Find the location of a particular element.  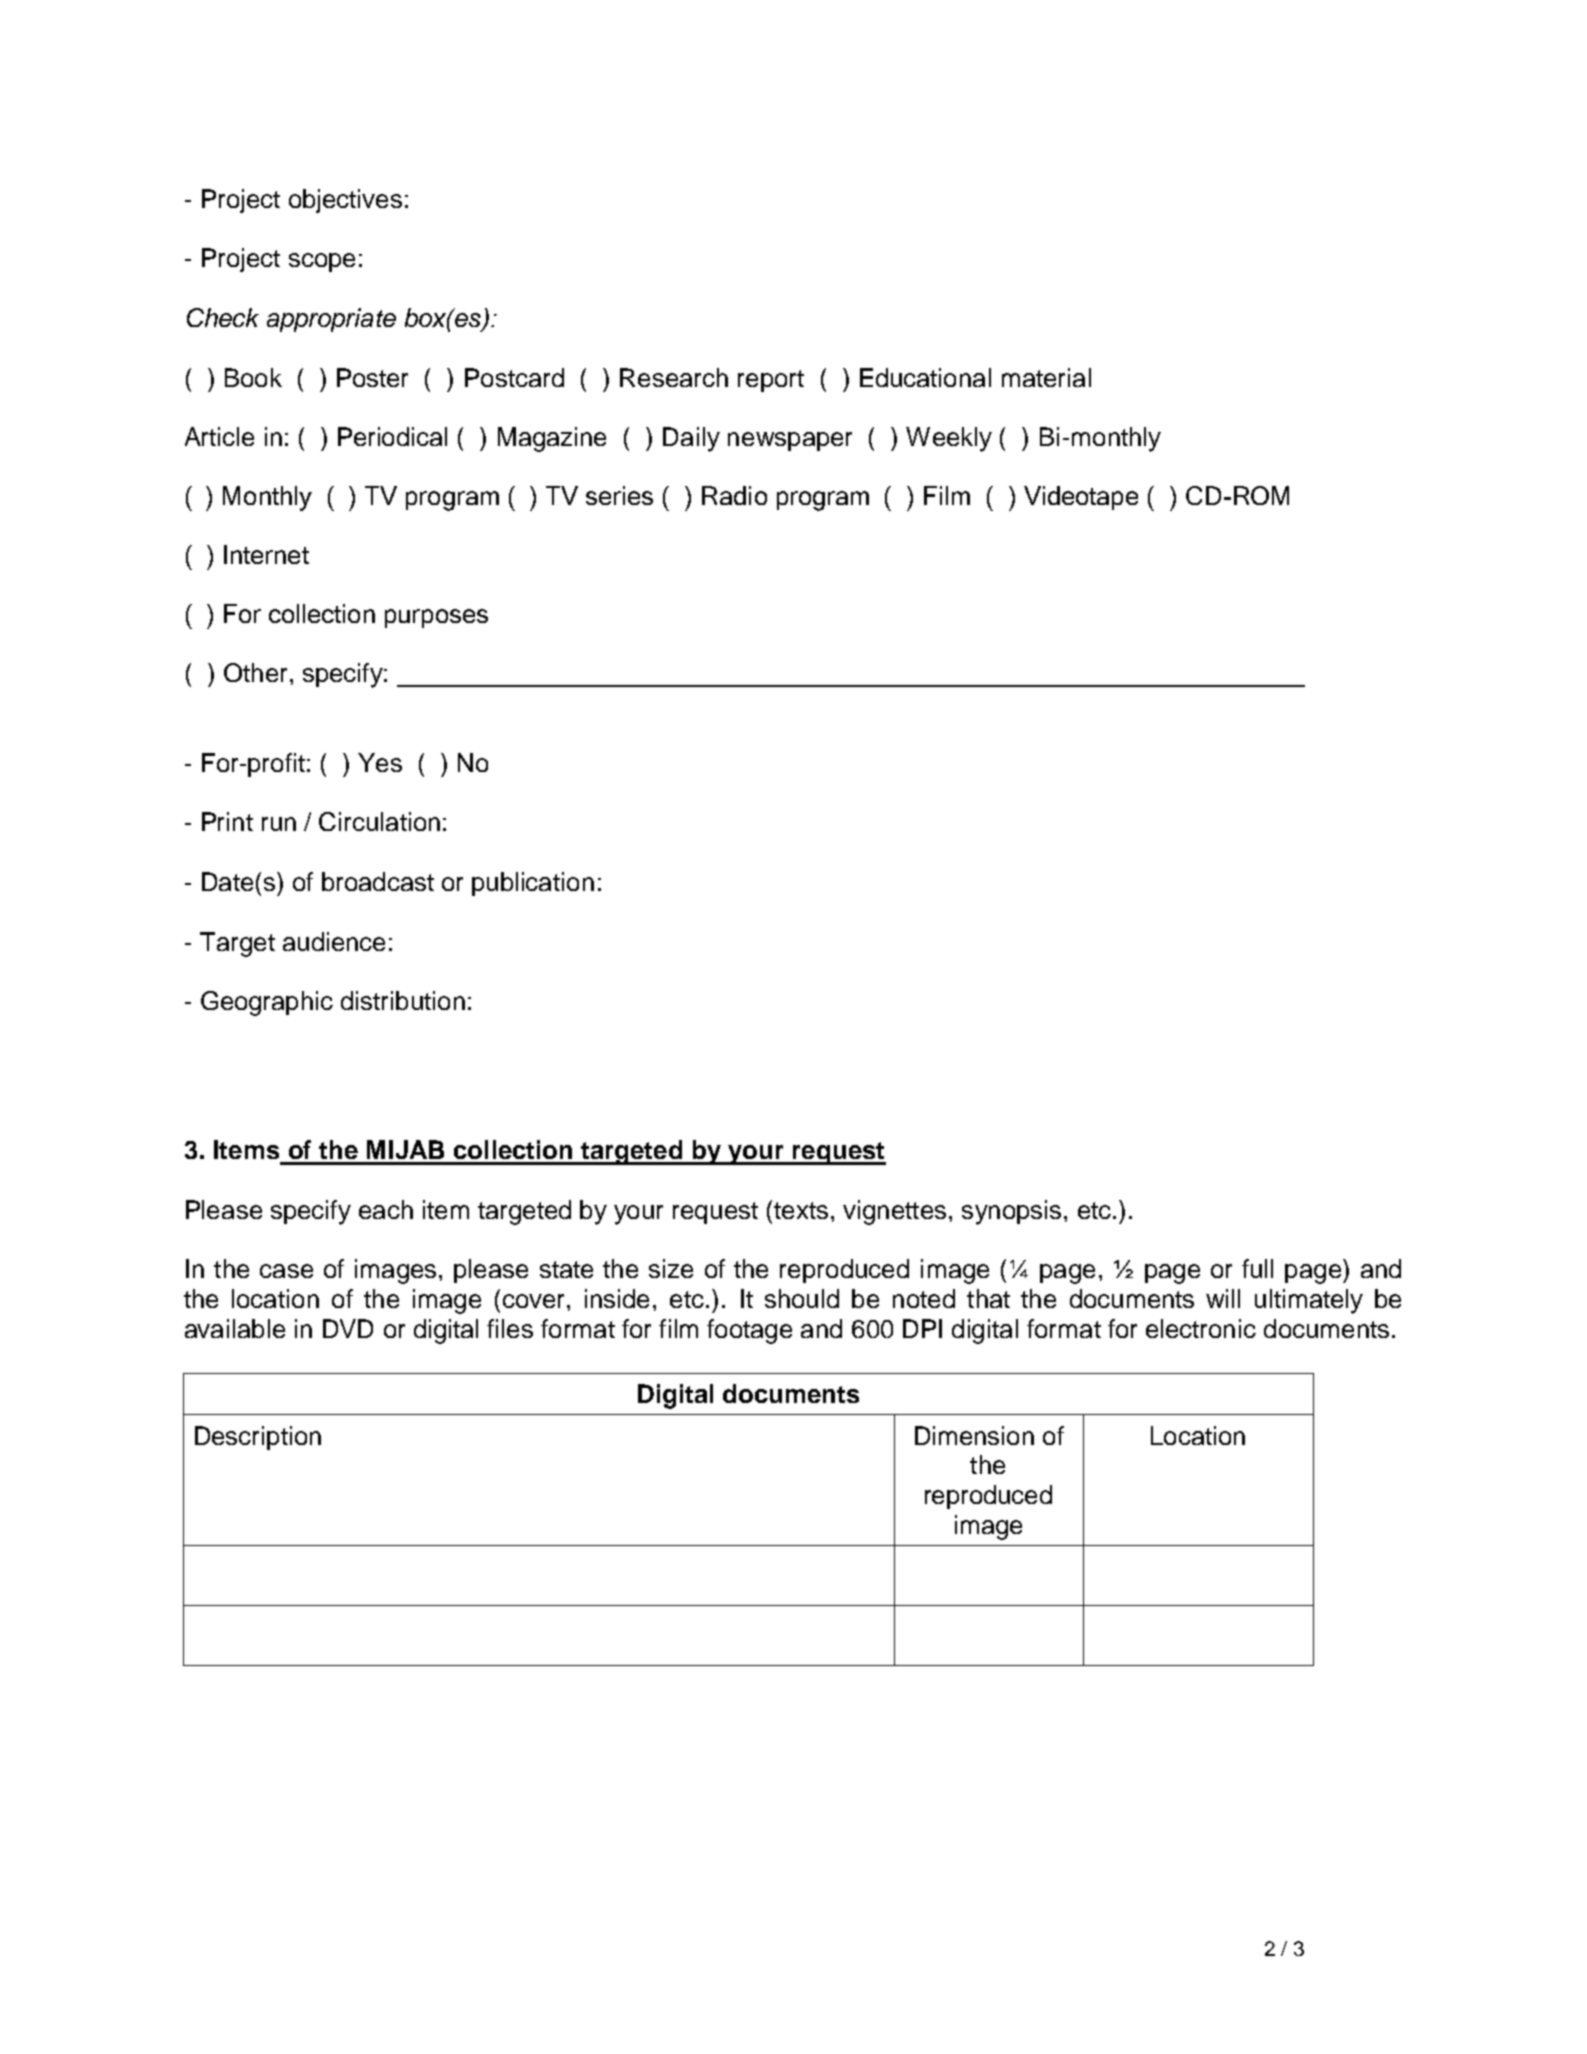

Yes is located at coordinates (380, 762).
